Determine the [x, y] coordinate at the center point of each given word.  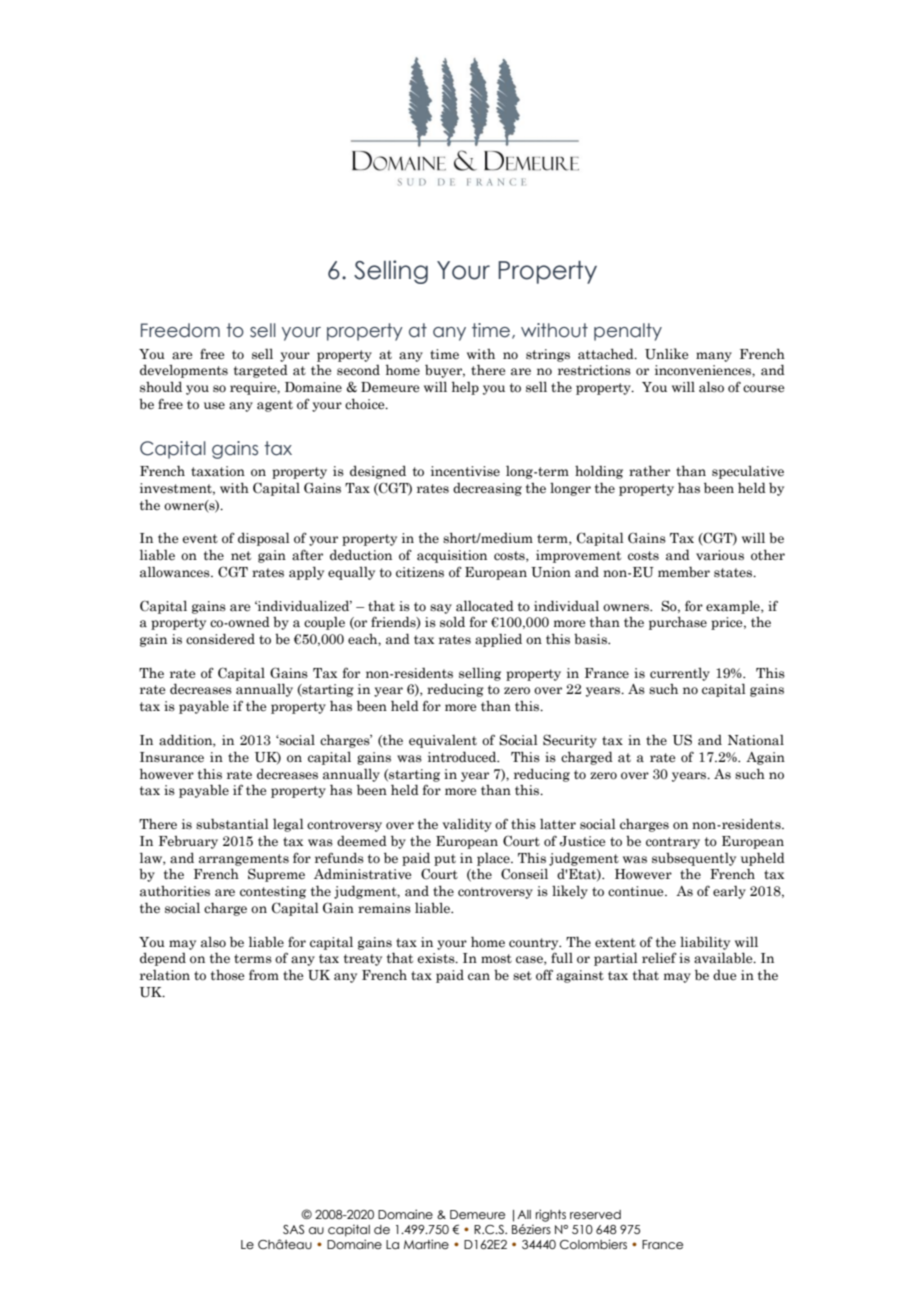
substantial [232, 824]
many [714, 357]
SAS [293, 1229]
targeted [261, 371]
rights [551, 1215]
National [756, 740]
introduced [463, 757]
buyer [445, 371]
